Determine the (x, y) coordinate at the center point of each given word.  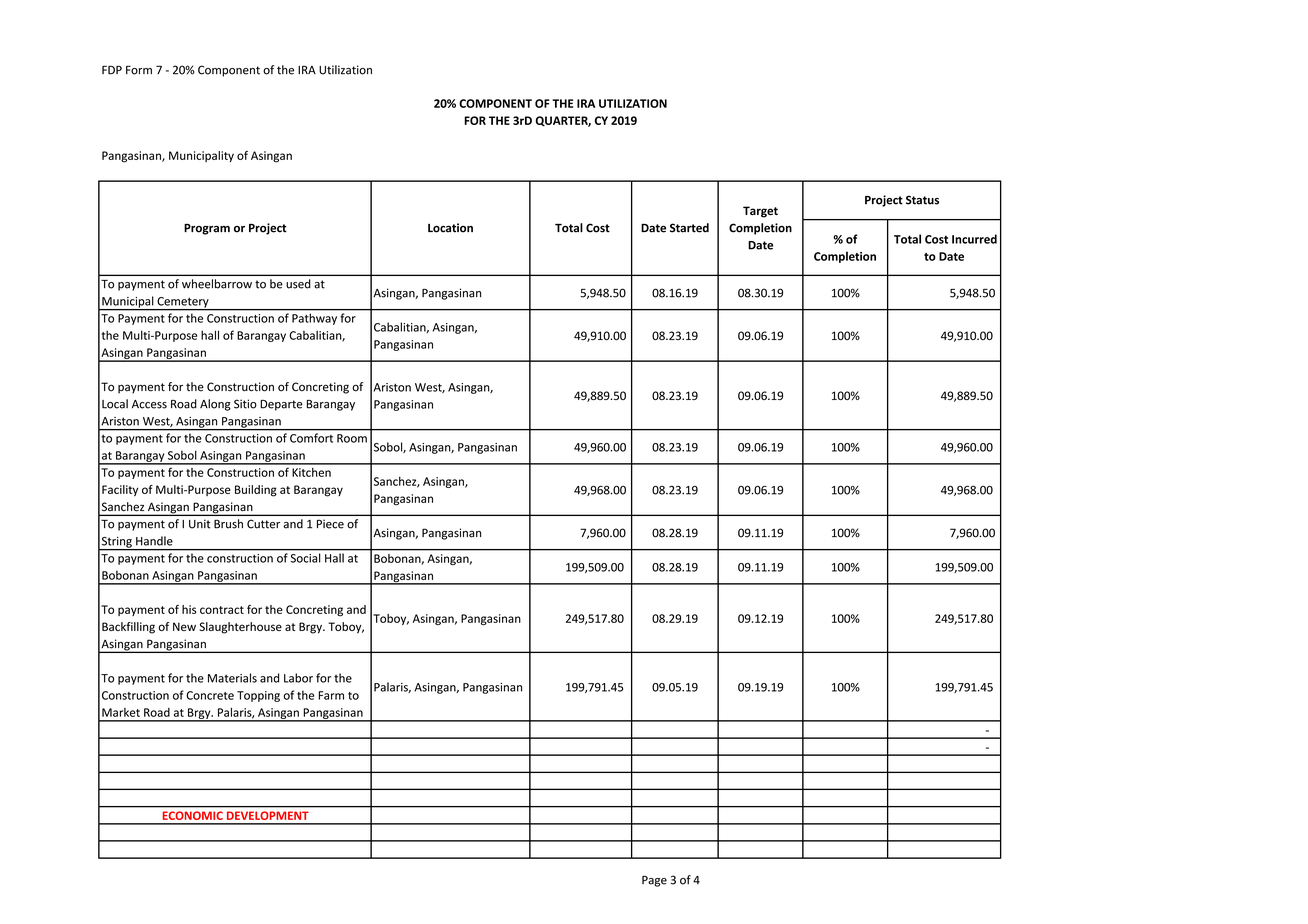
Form (139, 70)
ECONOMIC (193, 815)
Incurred (974, 239)
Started (689, 228)
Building (256, 491)
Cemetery (183, 303)
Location (450, 228)
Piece (330, 524)
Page (654, 881)
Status (922, 200)
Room (352, 438)
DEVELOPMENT (267, 815)
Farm (331, 695)
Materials (232, 678)
